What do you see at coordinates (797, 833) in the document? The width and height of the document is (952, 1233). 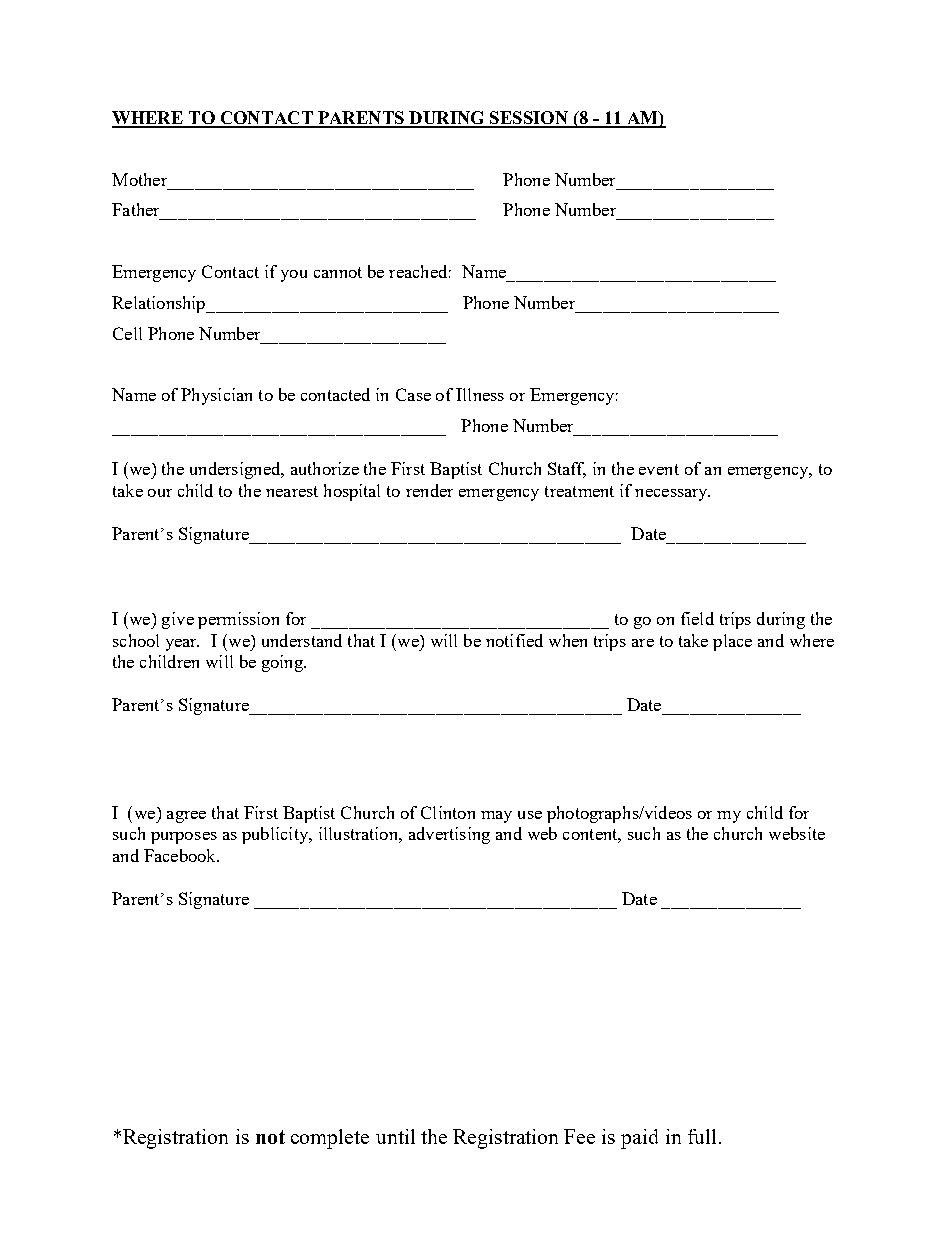 I see `website` at bounding box center [797, 833].
